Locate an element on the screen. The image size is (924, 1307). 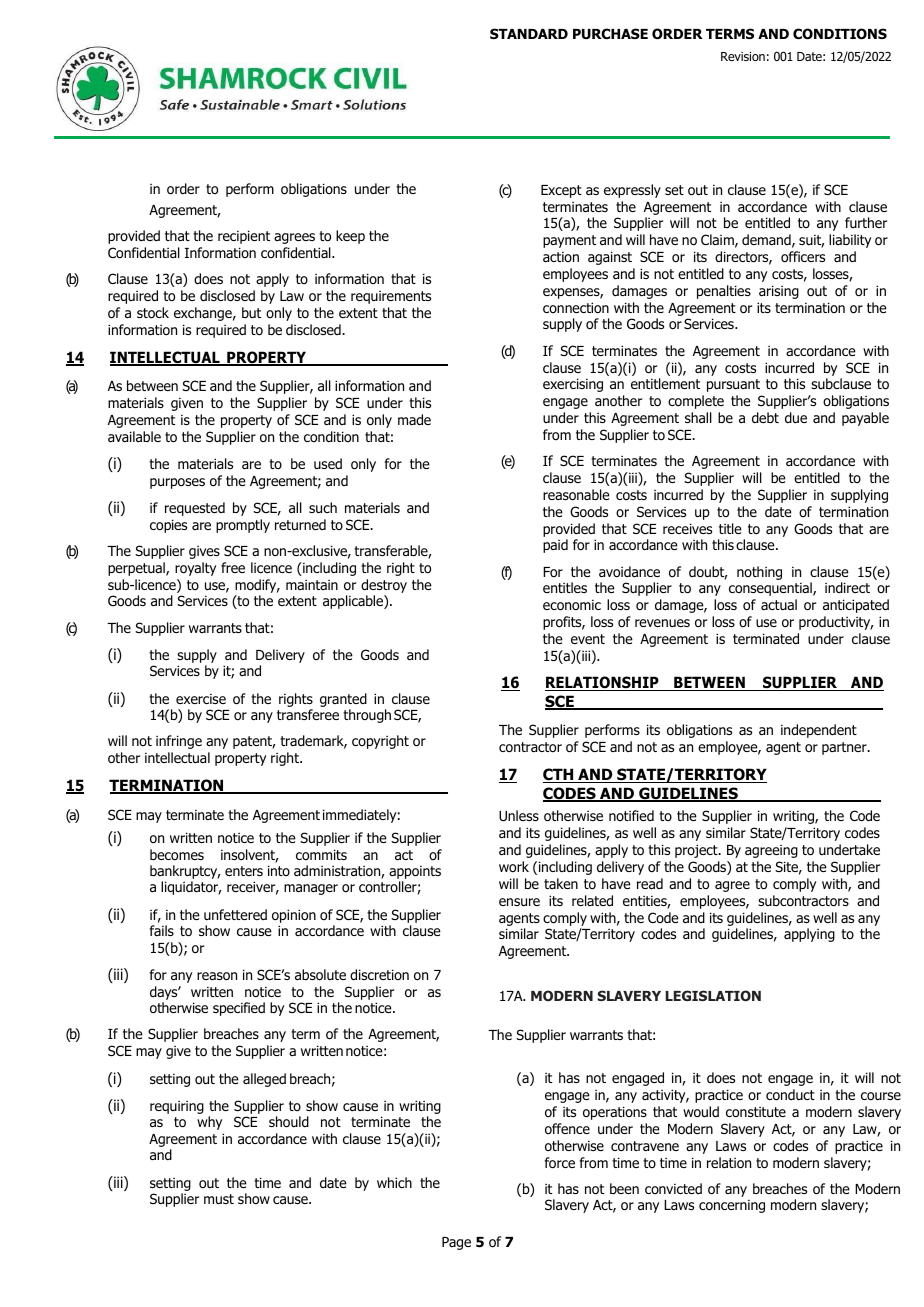
recipient is located at coordinates (244, 237).
